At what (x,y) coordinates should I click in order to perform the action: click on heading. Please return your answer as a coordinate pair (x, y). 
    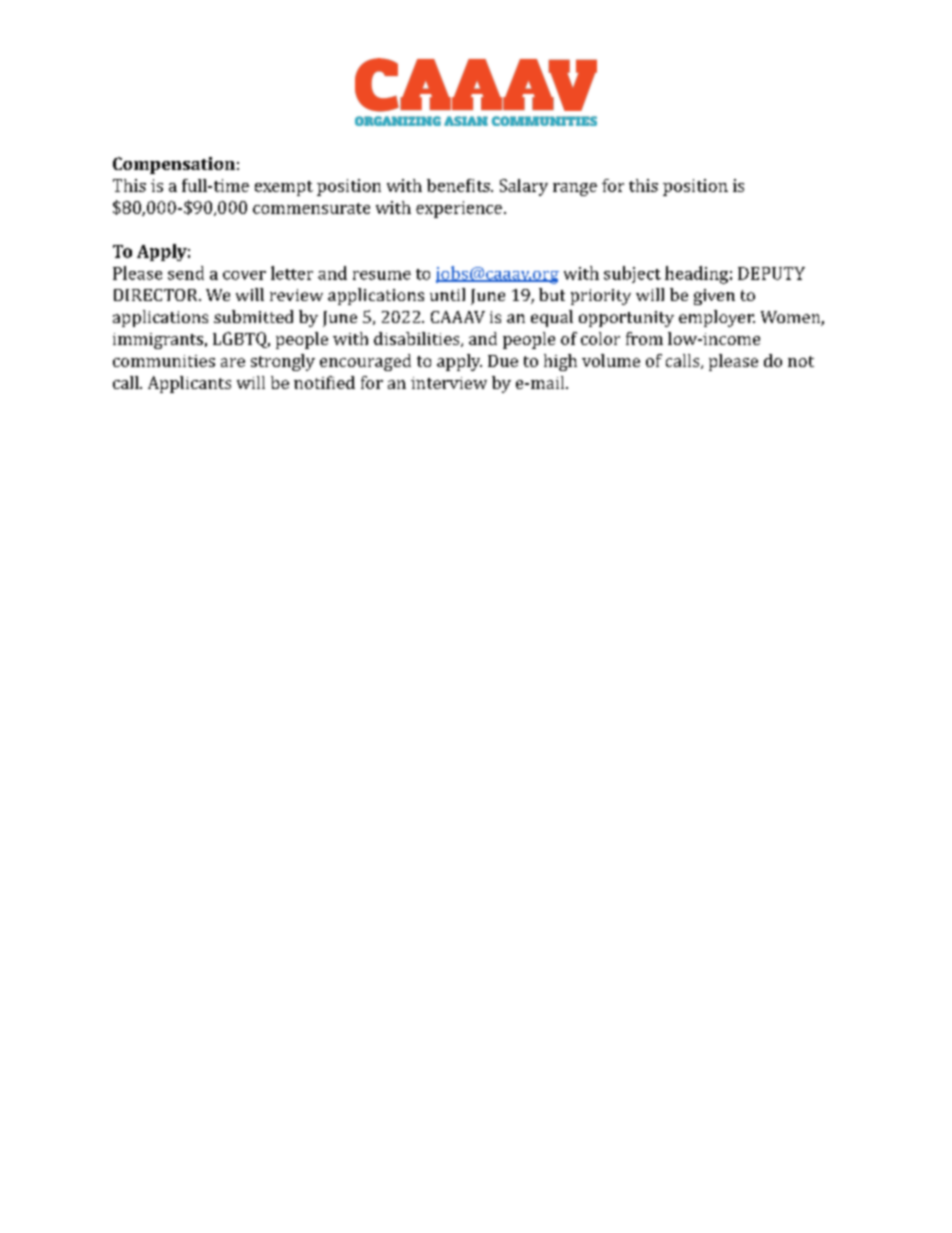
    Looking at the image, I should click on (696, 275).
